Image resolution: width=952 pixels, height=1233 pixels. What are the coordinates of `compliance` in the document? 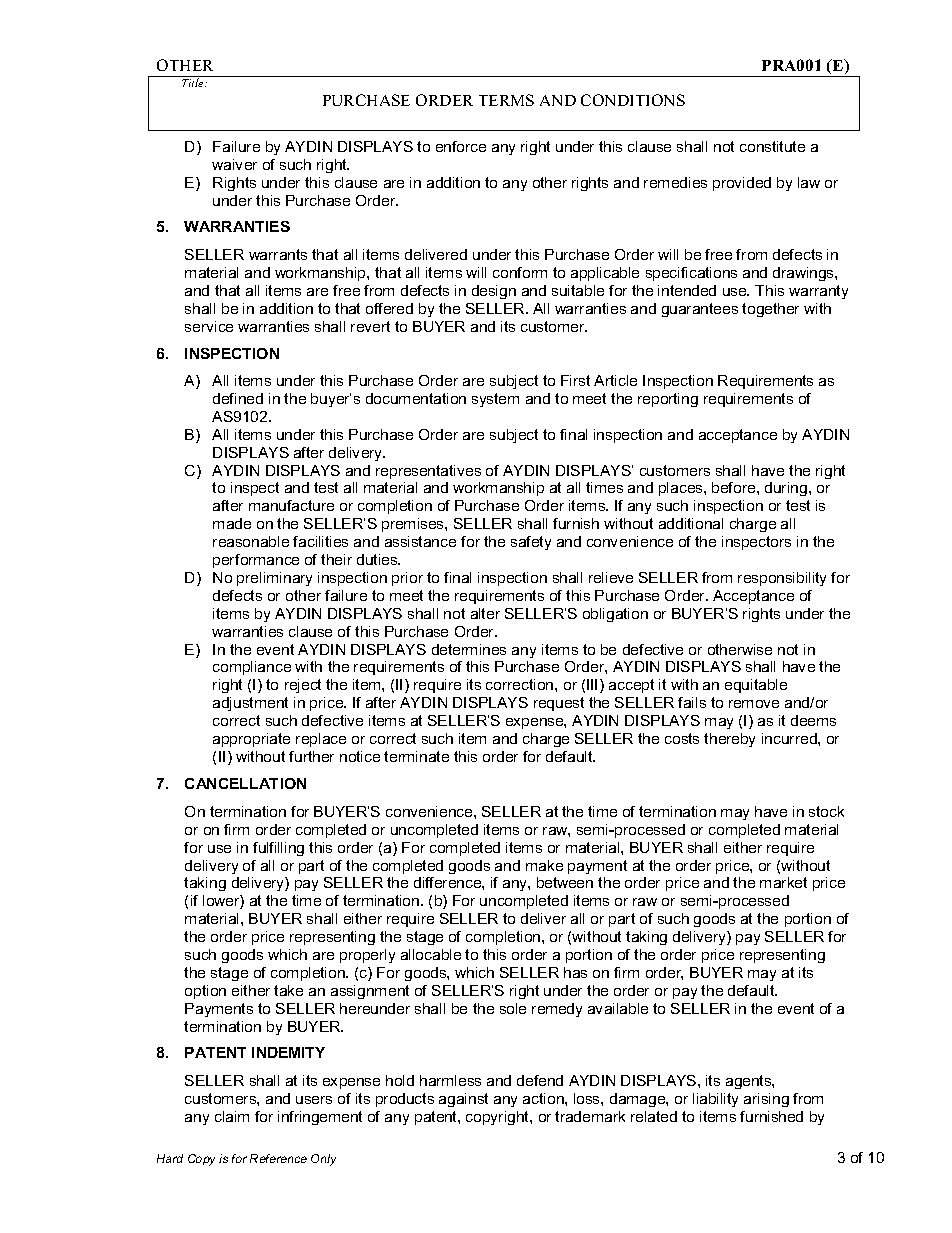 It's located at (252, 668).
